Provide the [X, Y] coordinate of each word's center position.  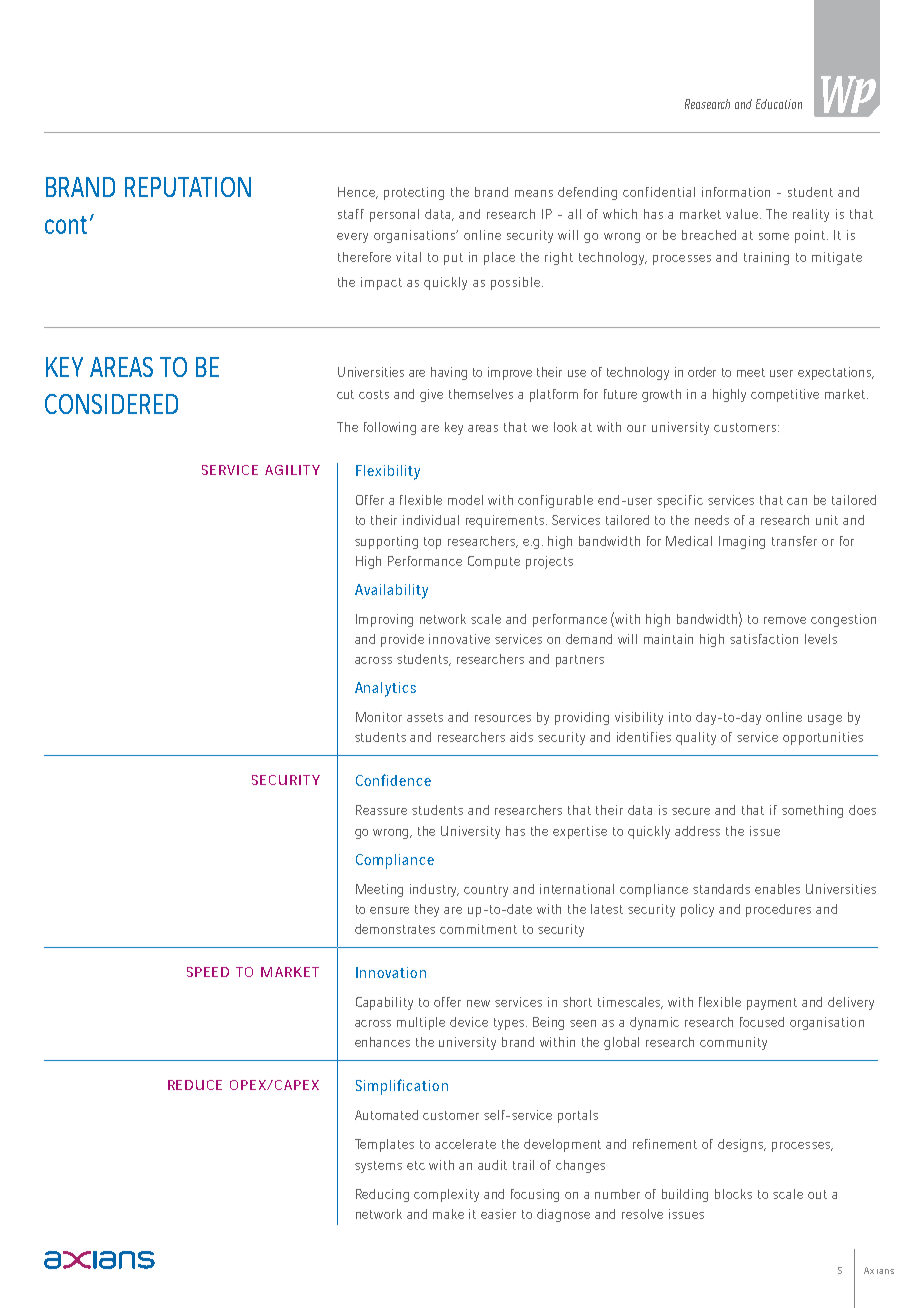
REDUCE [195, 1085]
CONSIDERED [111, 404]
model [465, 500]
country [486, 891]
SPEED [208, 972]
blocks [733, 1194]
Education [779, 104]
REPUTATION [188, 187]
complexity [446, 1195]
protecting [414, 193]
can [797, 501]
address [697, 831]
